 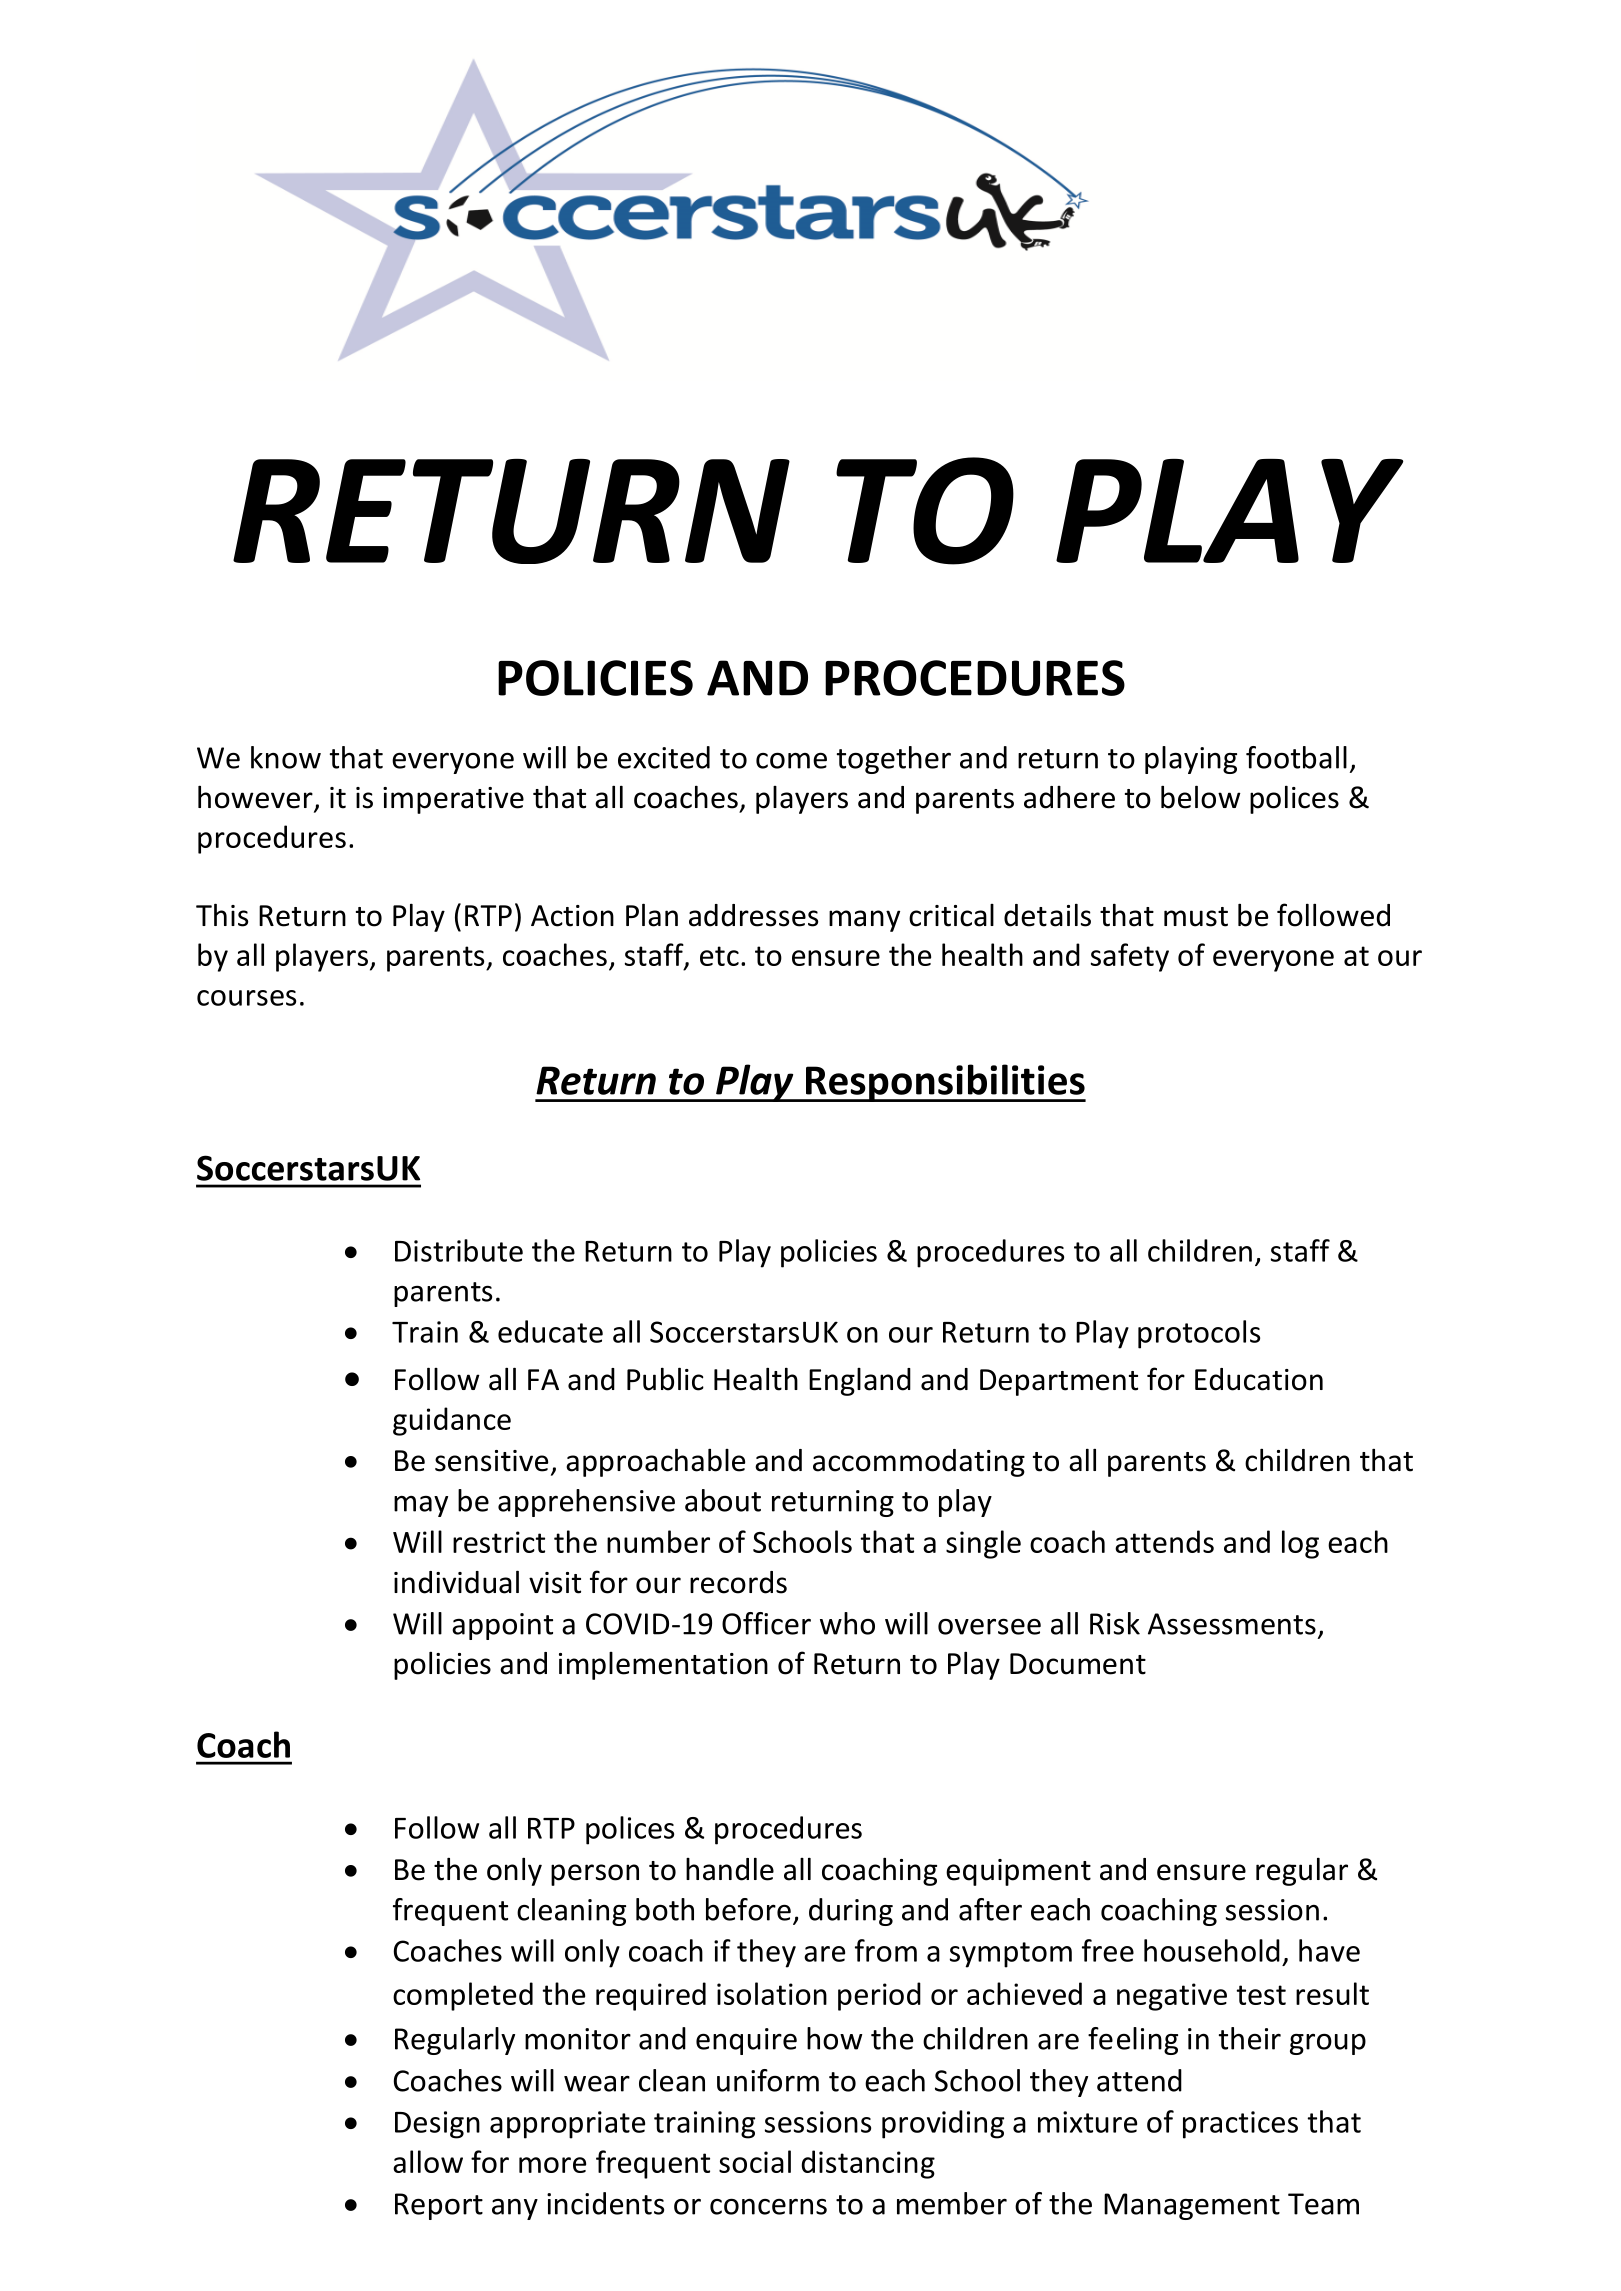 I want to click on Distribute, so click(x=459, y=1250).
